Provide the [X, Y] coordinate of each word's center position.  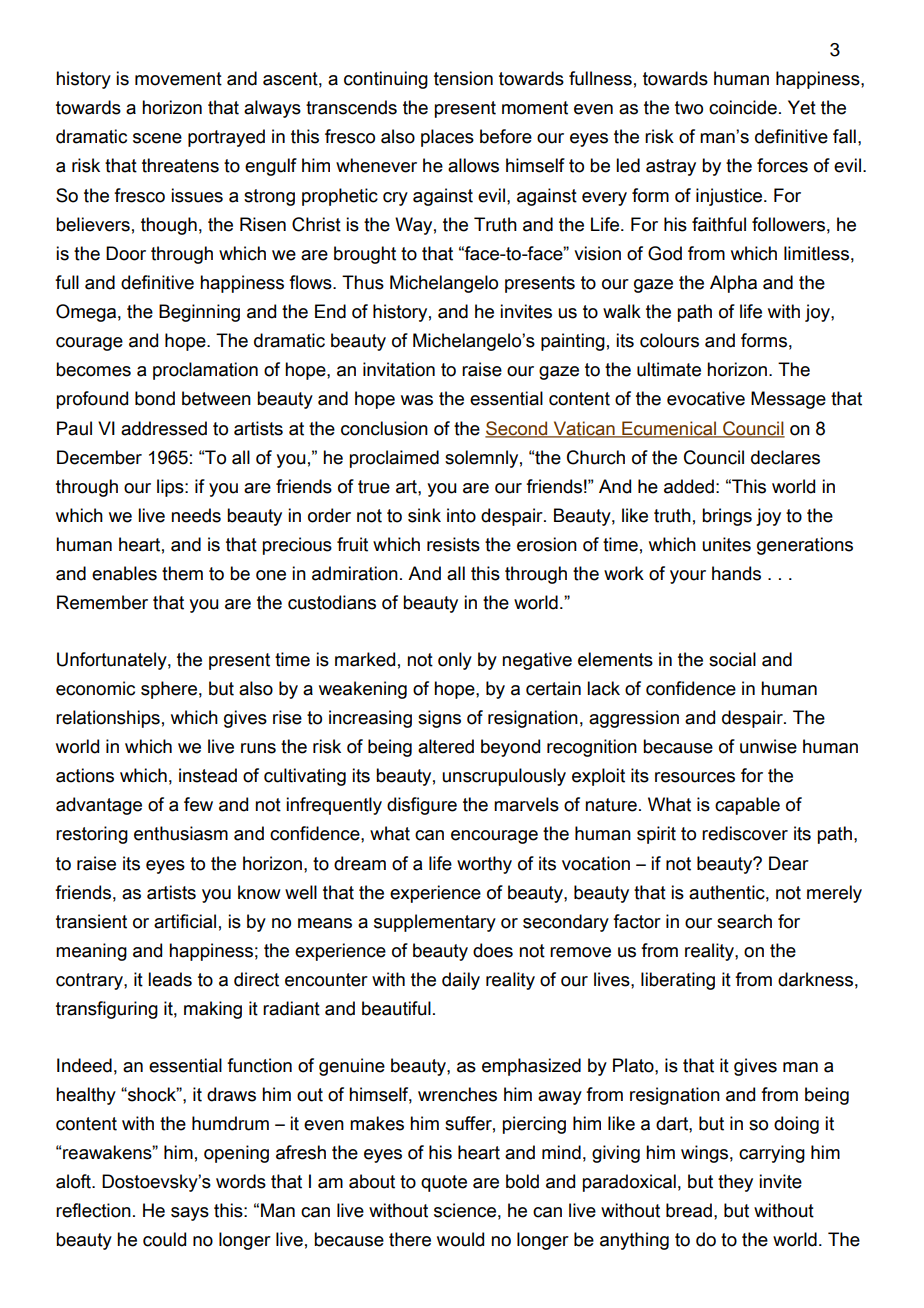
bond [155, 398]
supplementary [435, 923]
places [447, 138]
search [744, 921]
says [190, 1214]
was [417, 400]
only [455, 661]
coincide [743, 107]
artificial [185, 921]
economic [95, 688]
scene [157, 138]
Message [788, 400]
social [732, 659]
